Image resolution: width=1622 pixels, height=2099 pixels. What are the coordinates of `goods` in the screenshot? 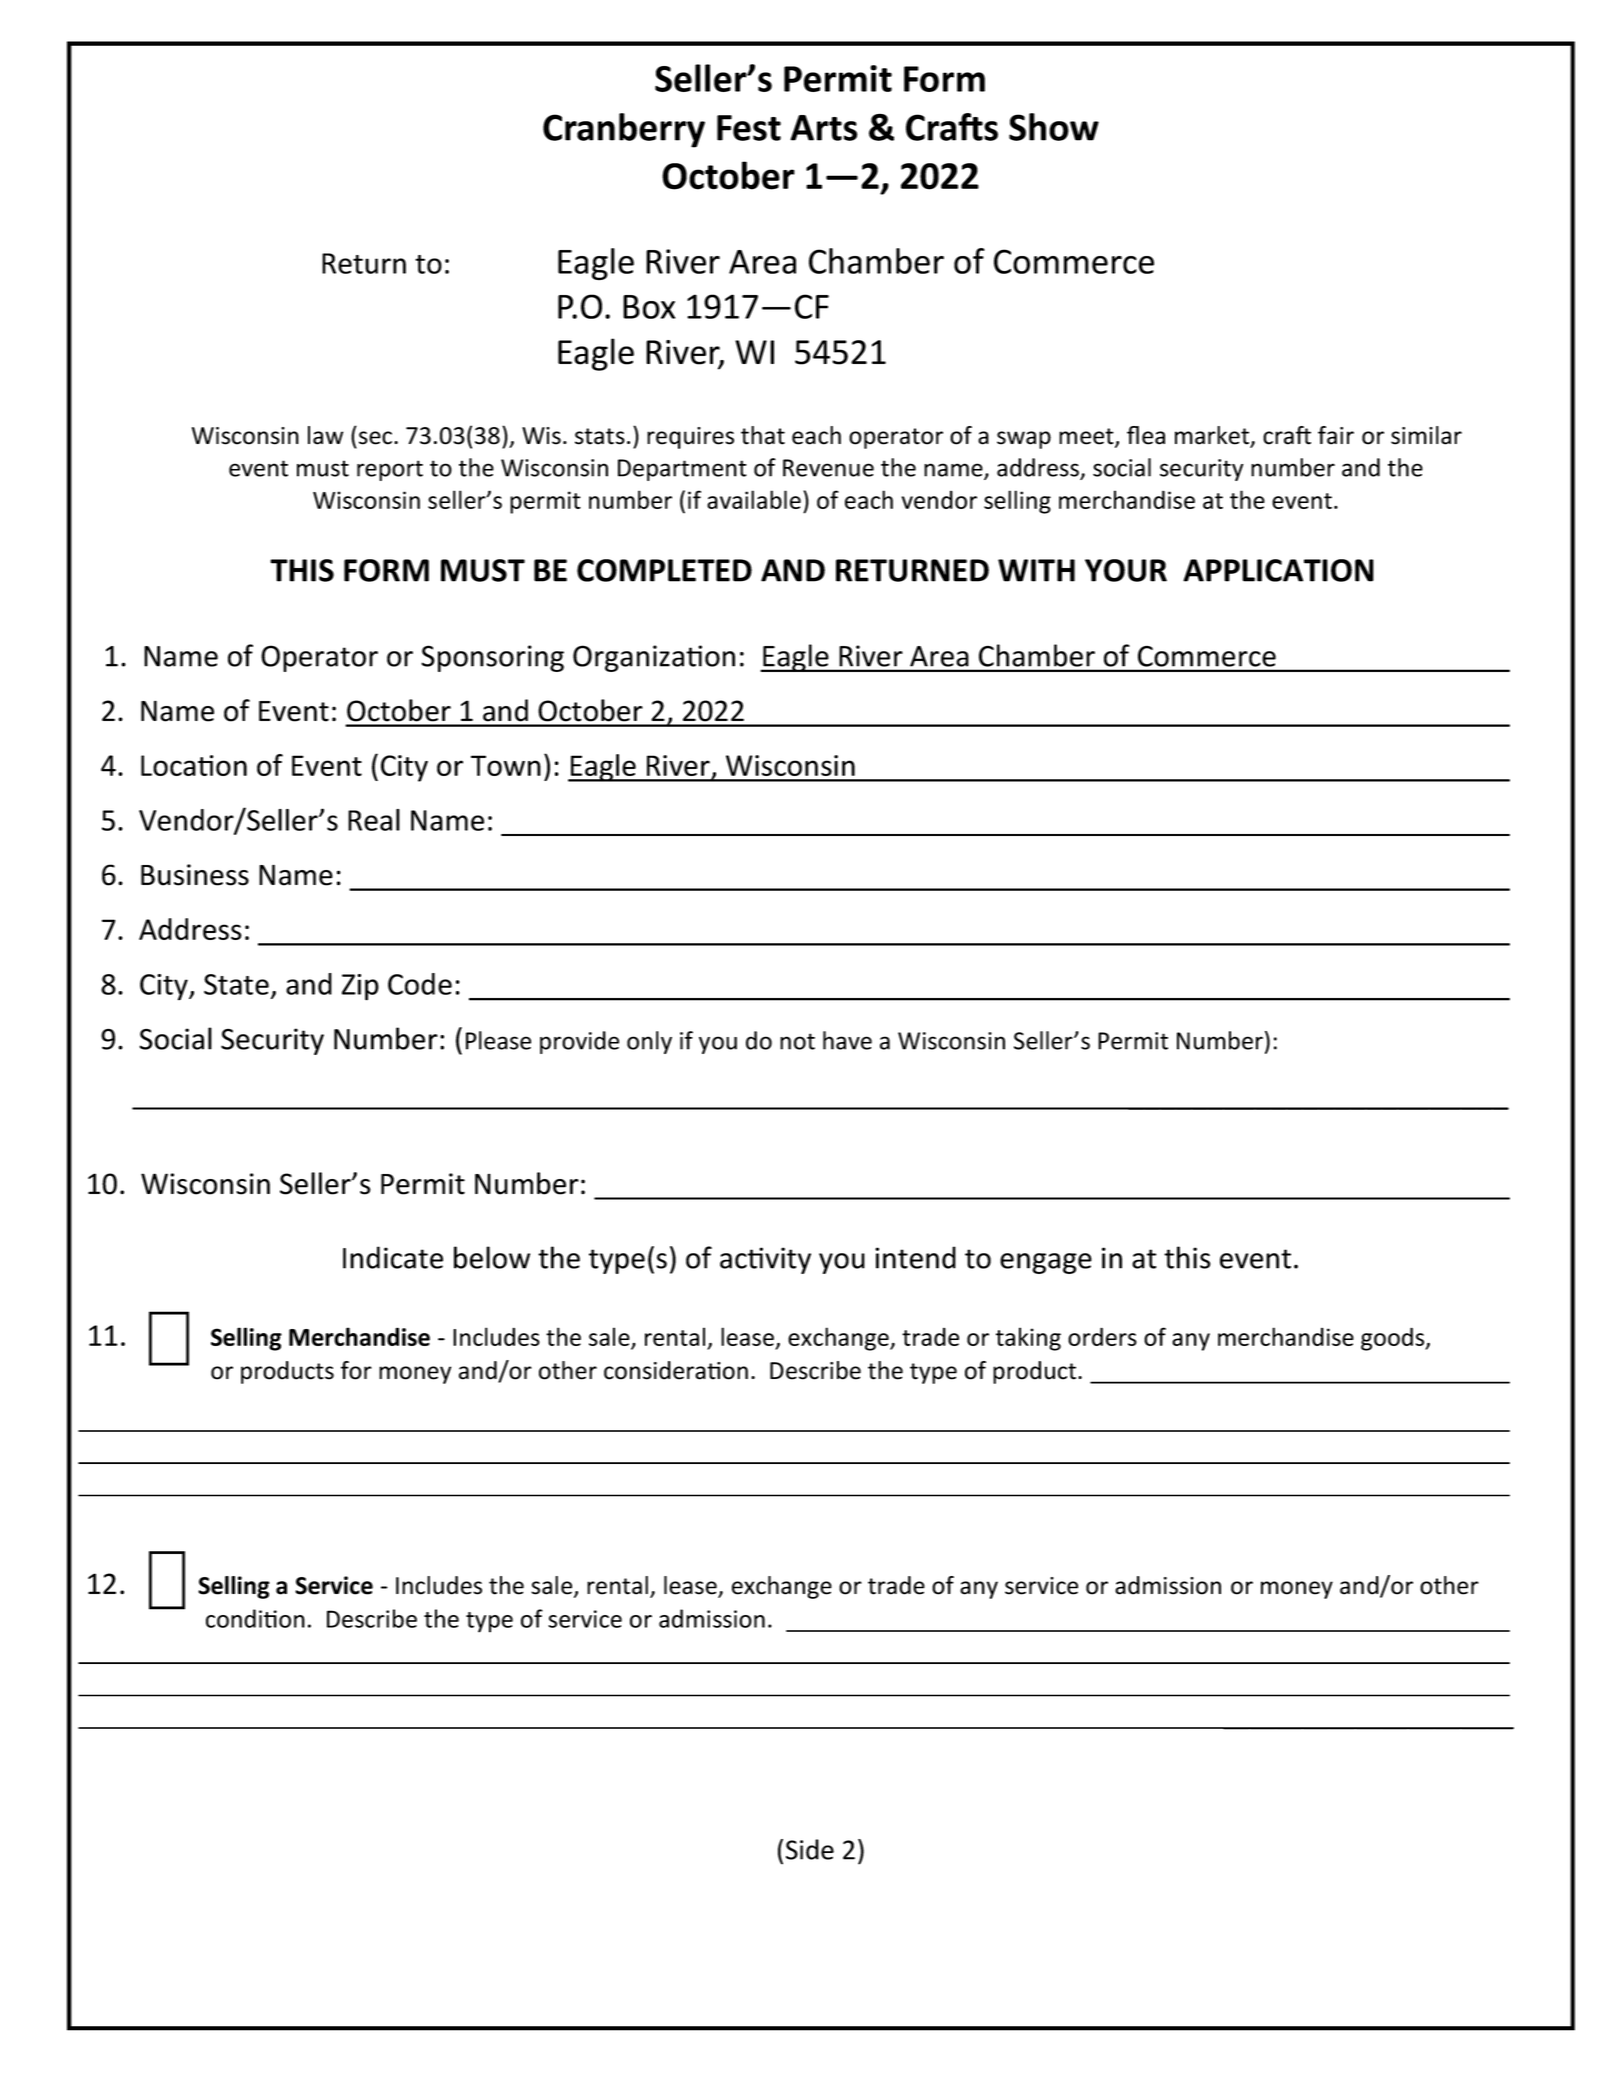 It's located at (1394, 1339).
